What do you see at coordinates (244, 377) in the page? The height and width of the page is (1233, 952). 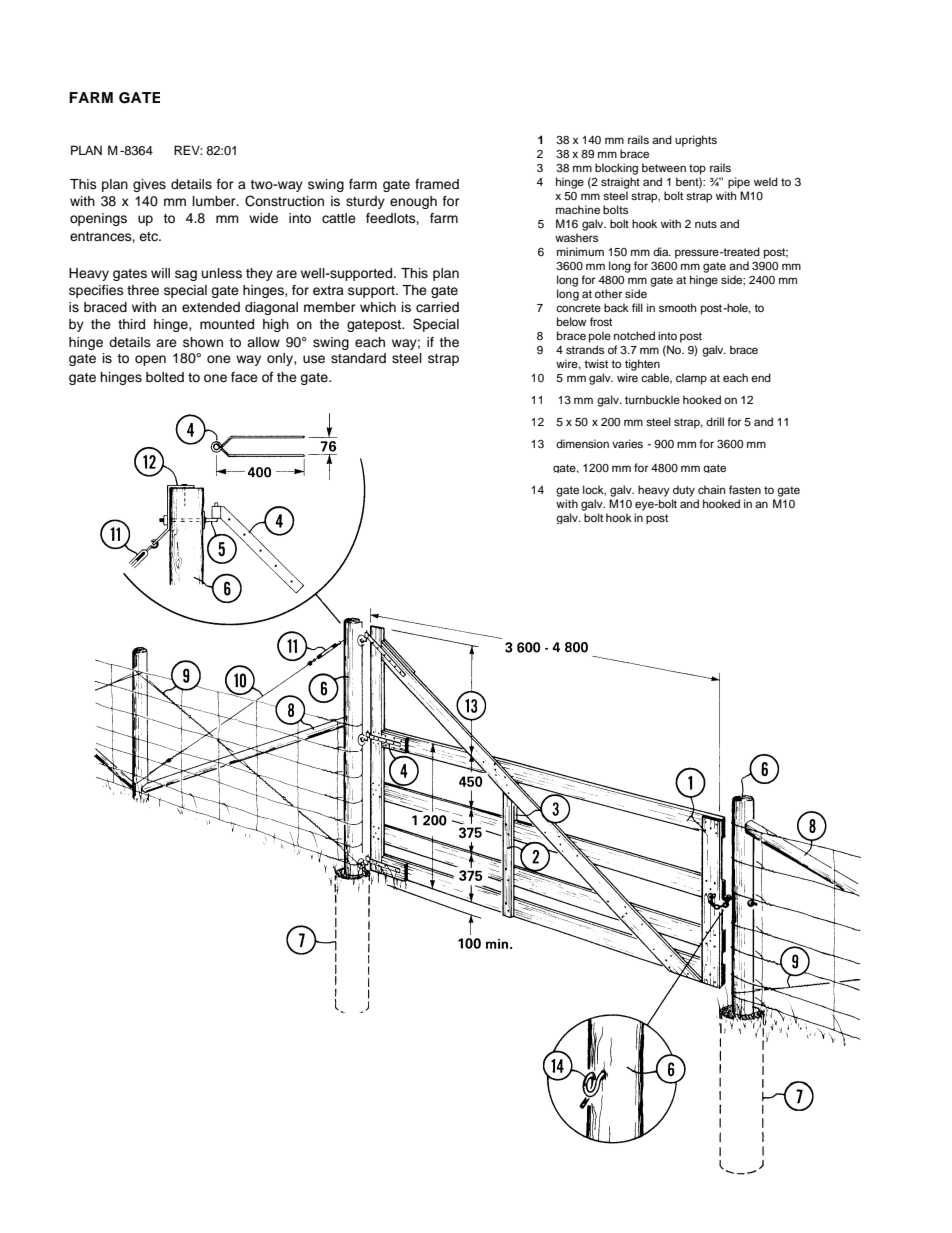 I see `face` at bounding box center [244, 377].
